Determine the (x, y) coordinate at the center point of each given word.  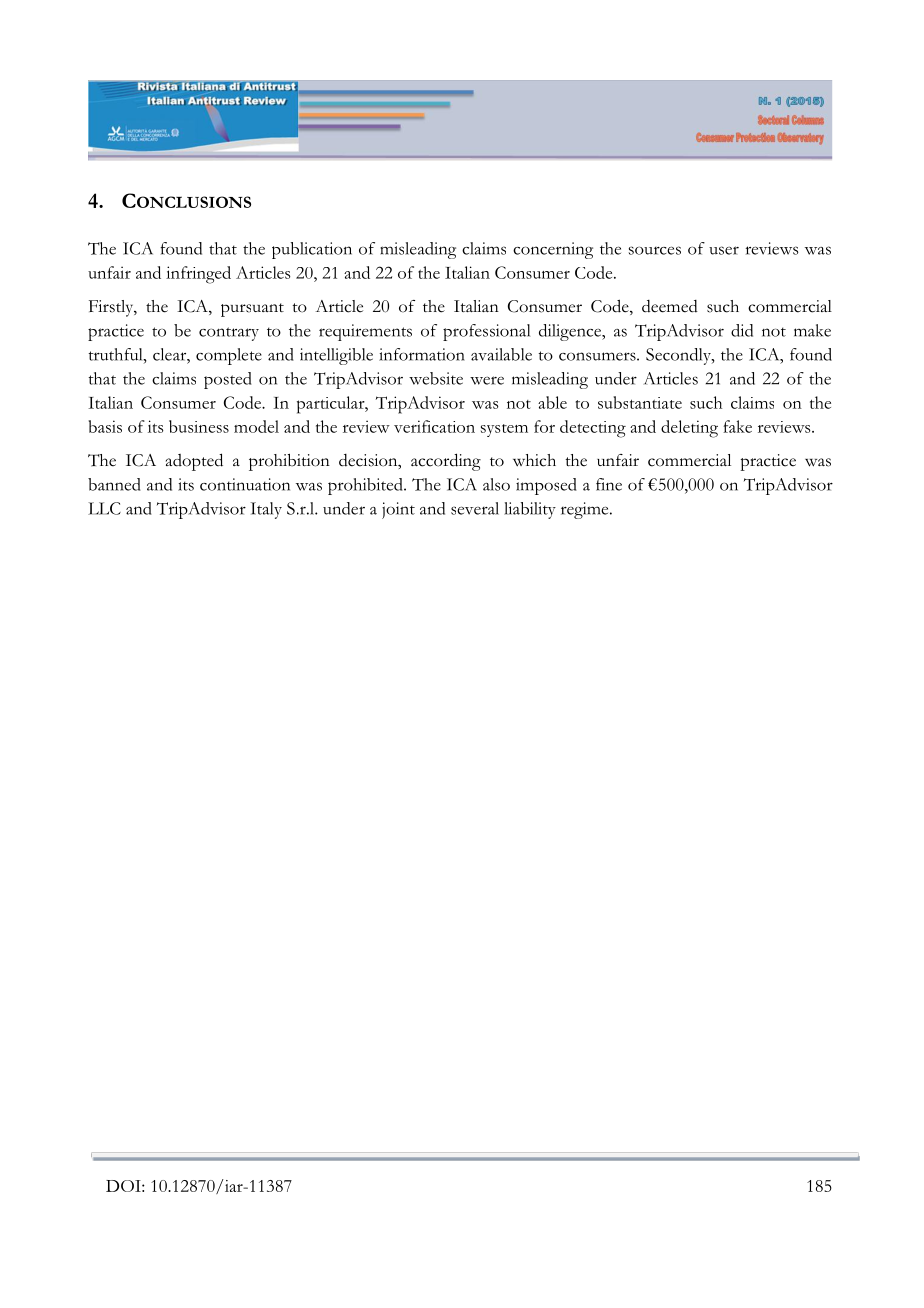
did (742, 330)
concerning (553, 250)
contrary (229, 334)
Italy (266, 510)
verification (434, 426)
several (475, 508)
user (724, 250)
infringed (198, 275)
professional (486, 332)
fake (737, 426)
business (199, 426)
